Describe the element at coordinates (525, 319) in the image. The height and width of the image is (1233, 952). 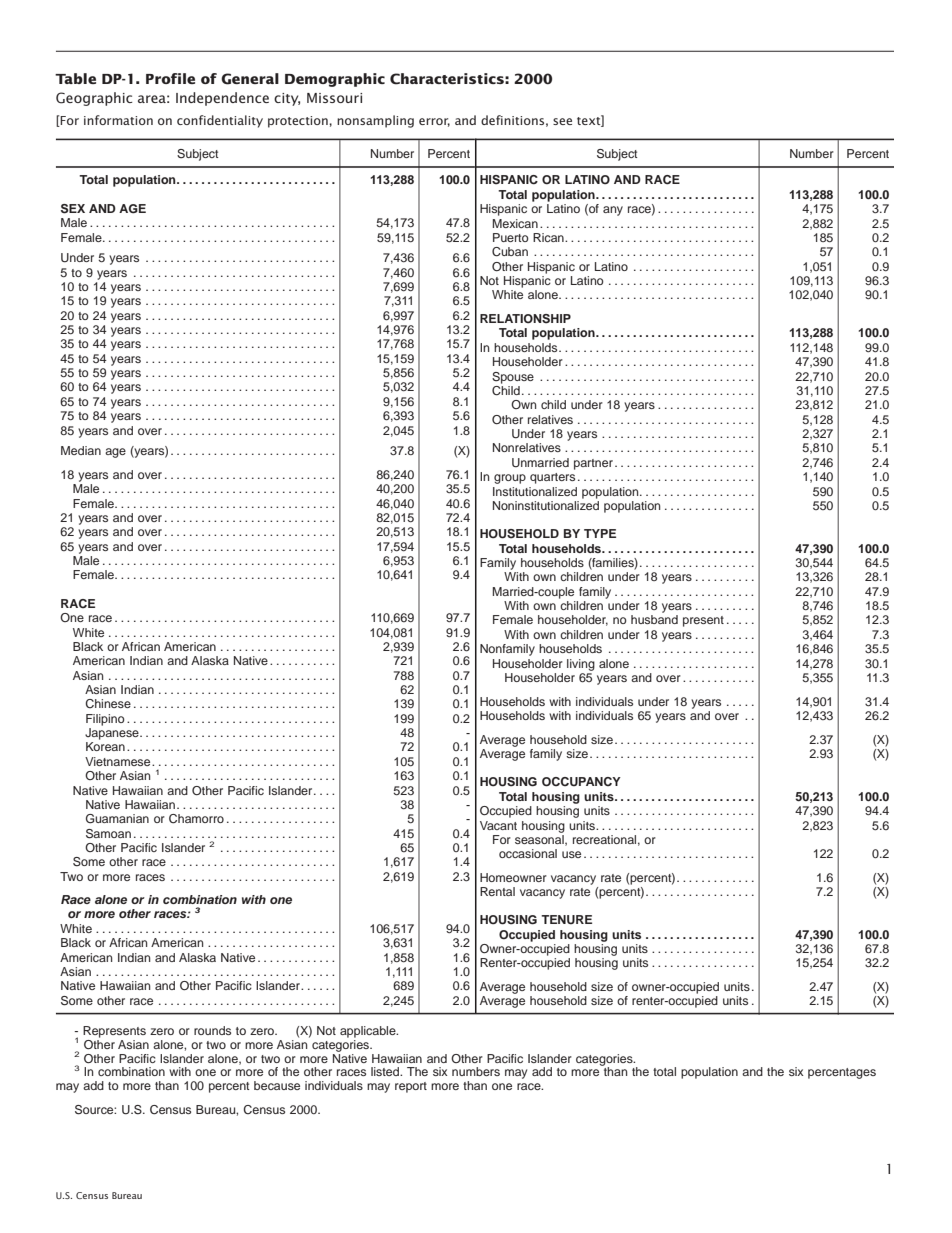
I see `RELATIONSHIP` at that location.
